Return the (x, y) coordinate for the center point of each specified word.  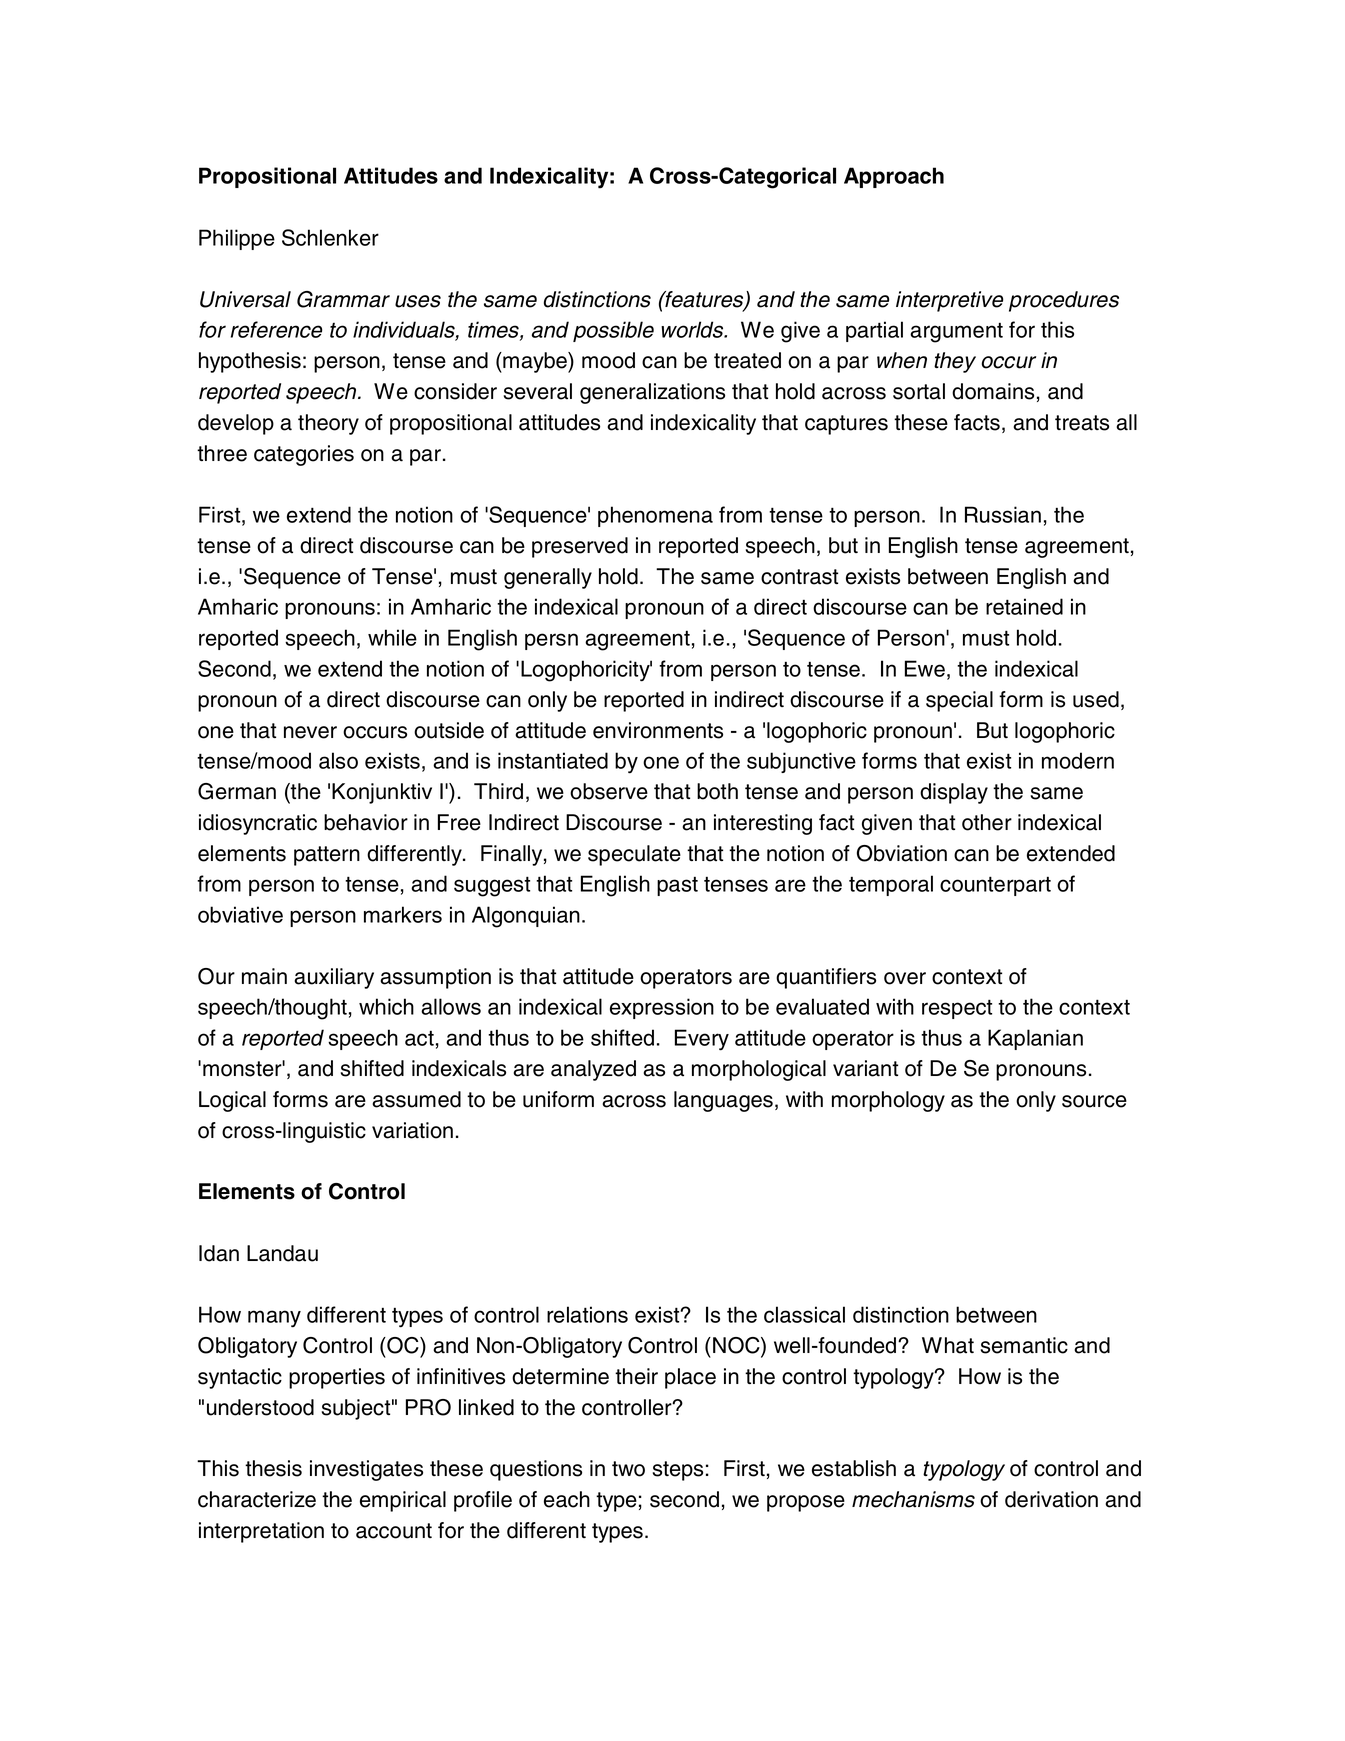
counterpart (995, 886)
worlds (693, 329)
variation (412, 1130)
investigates (366, 1470)
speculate (634, 855)
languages (723, 1101)
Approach (894, 177)
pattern (327, 856)
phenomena (655, 516)
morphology (888, 1101)
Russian (1003, 514)
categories (304, 455)
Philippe (237, 239)
